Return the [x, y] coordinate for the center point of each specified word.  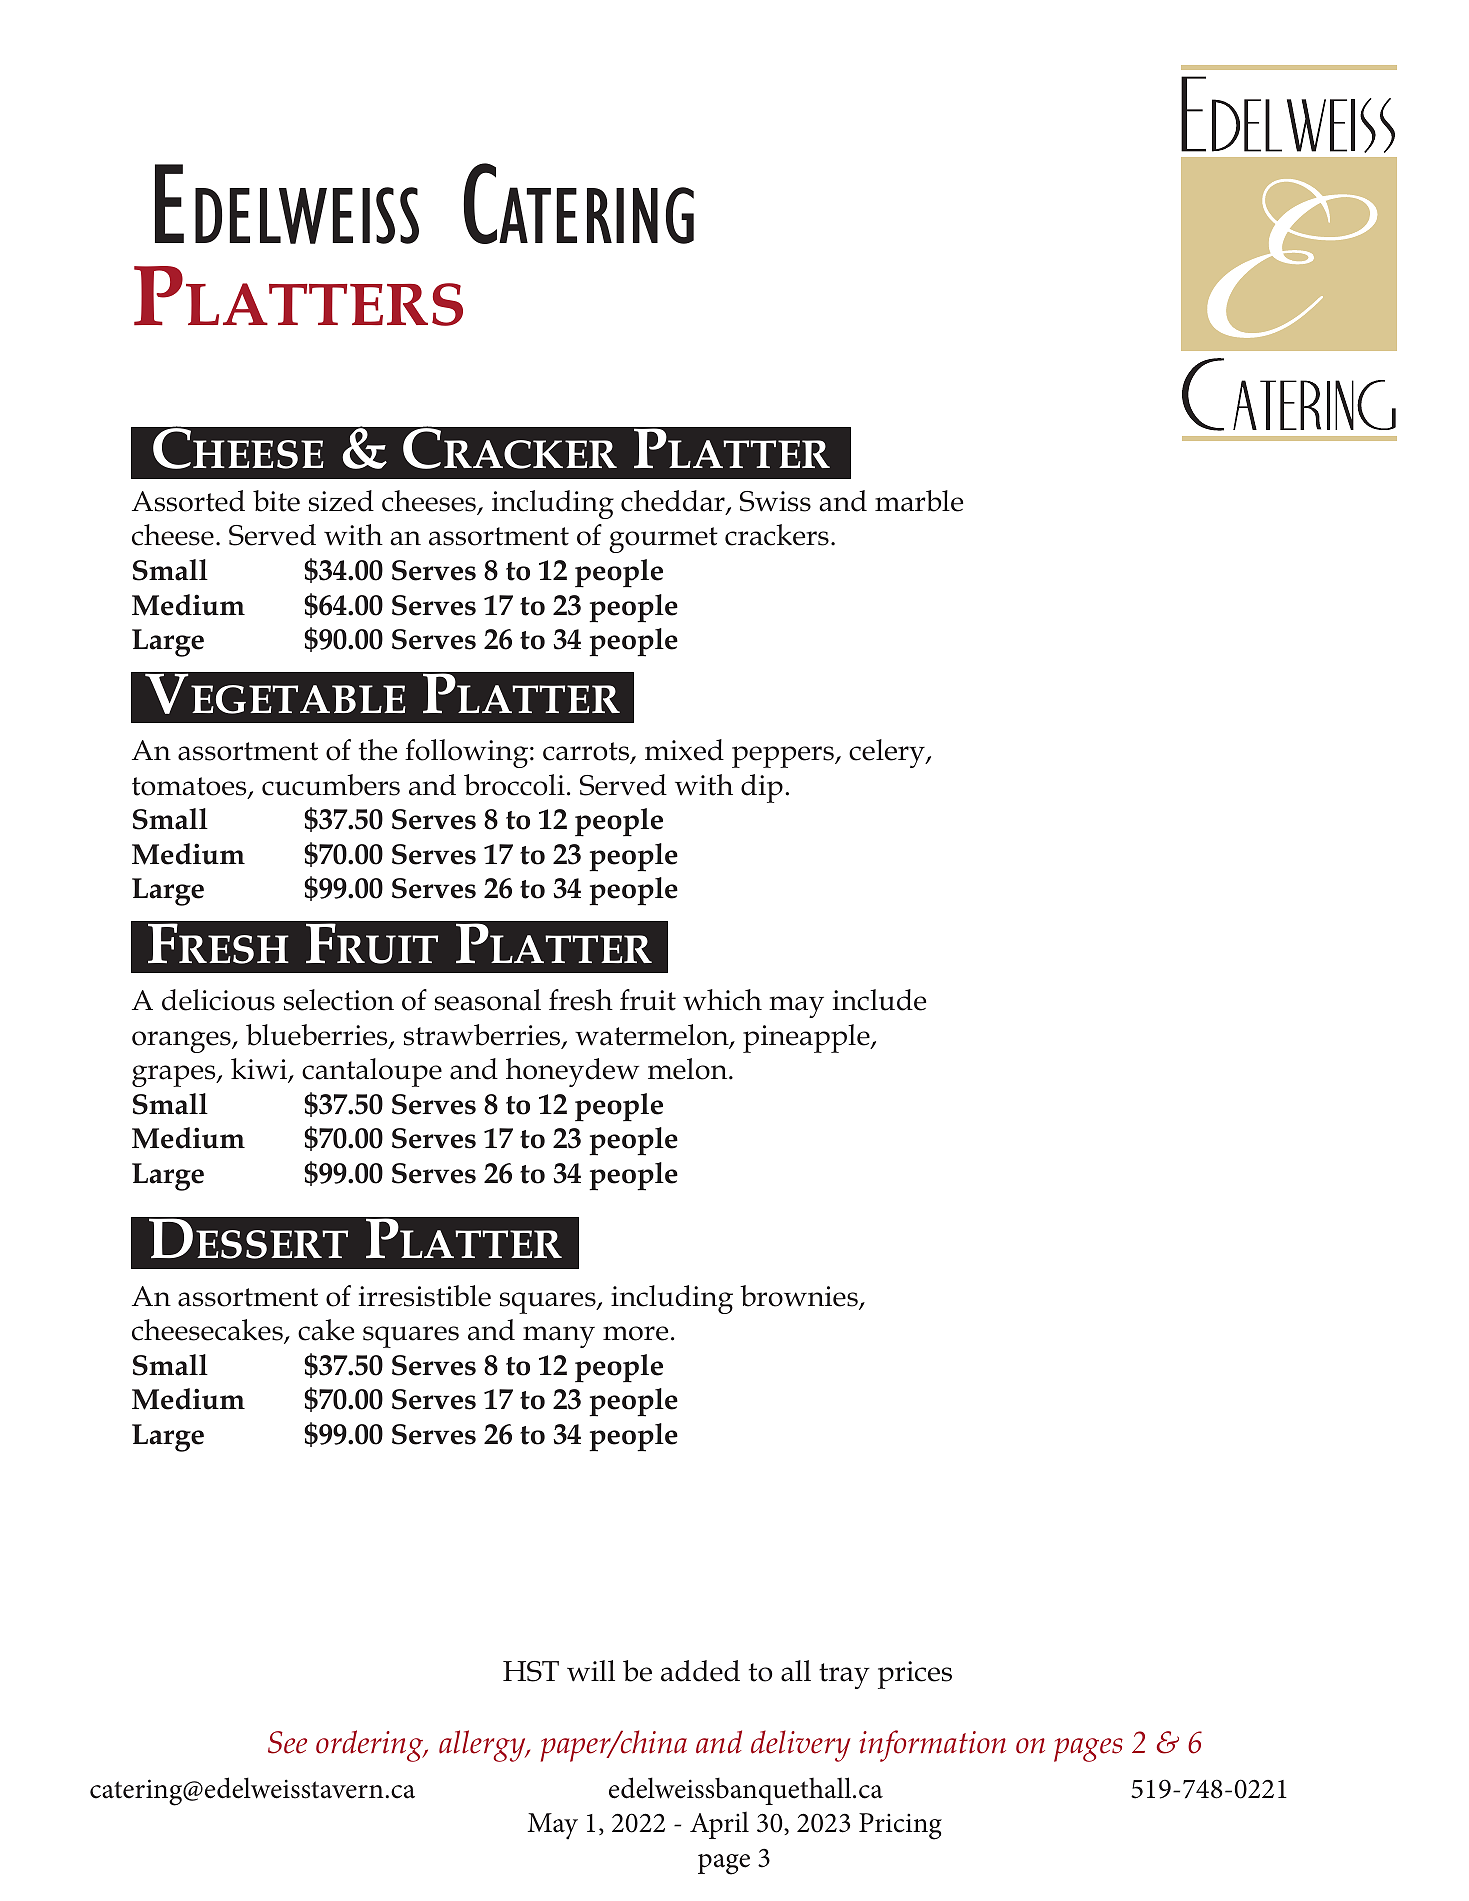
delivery [801, 1746]
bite [276, 501]
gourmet [663, 540]
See [287, 1742]
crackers [777, 535]
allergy [483, 1746]
